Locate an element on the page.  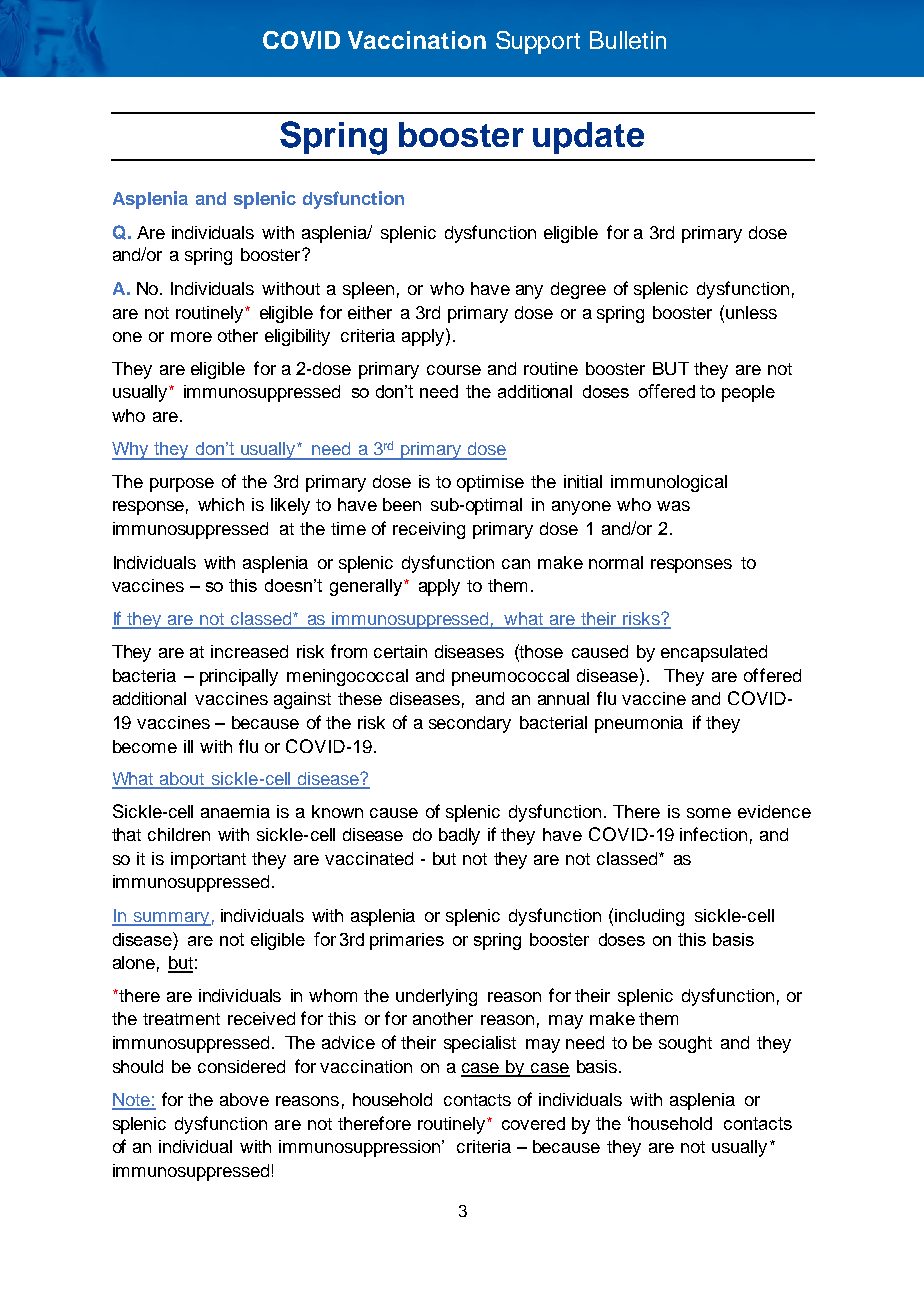
unless is located at coordinates (751, 312).
